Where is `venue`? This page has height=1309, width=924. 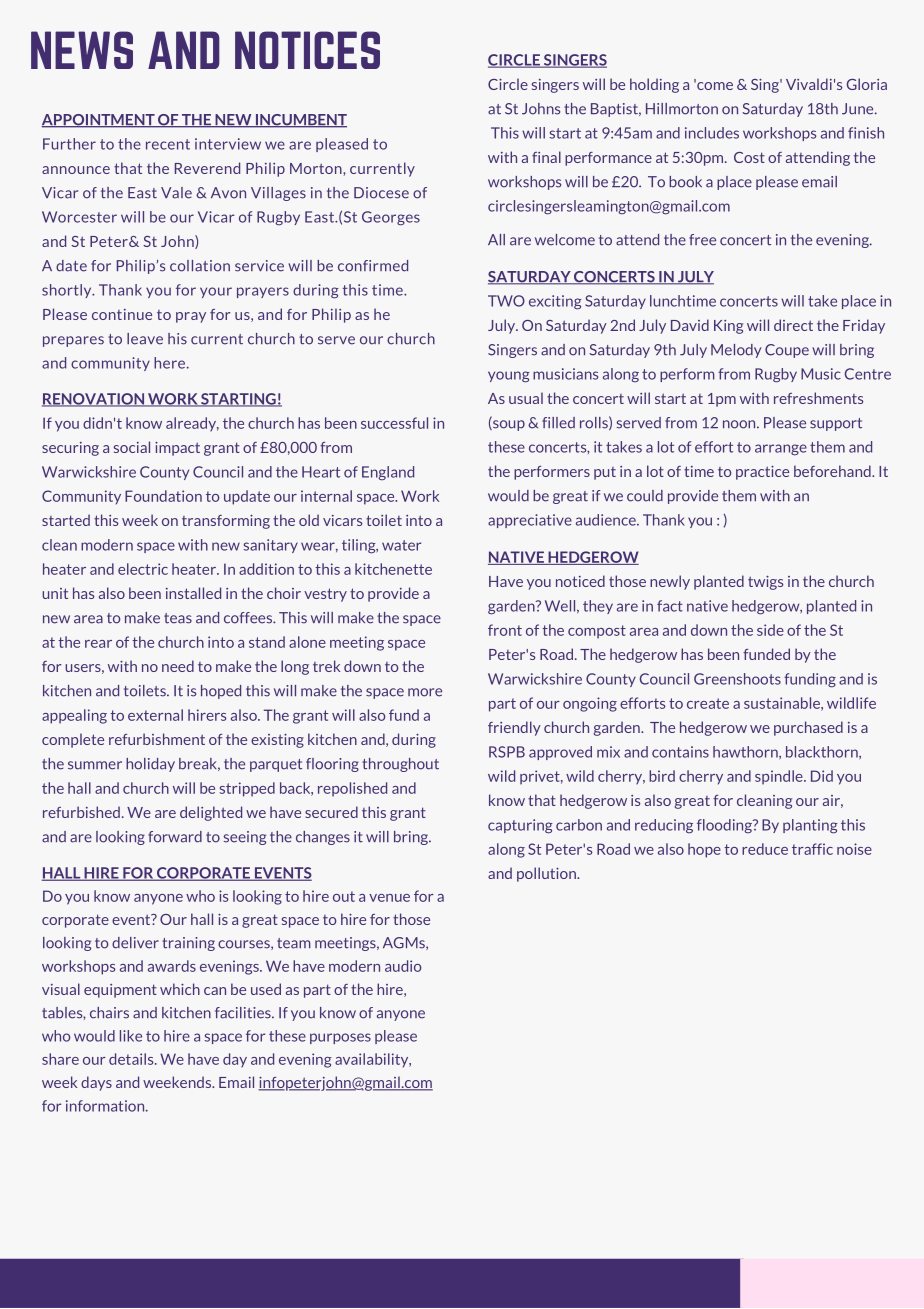 venue is located at coordinates (389, 898).
